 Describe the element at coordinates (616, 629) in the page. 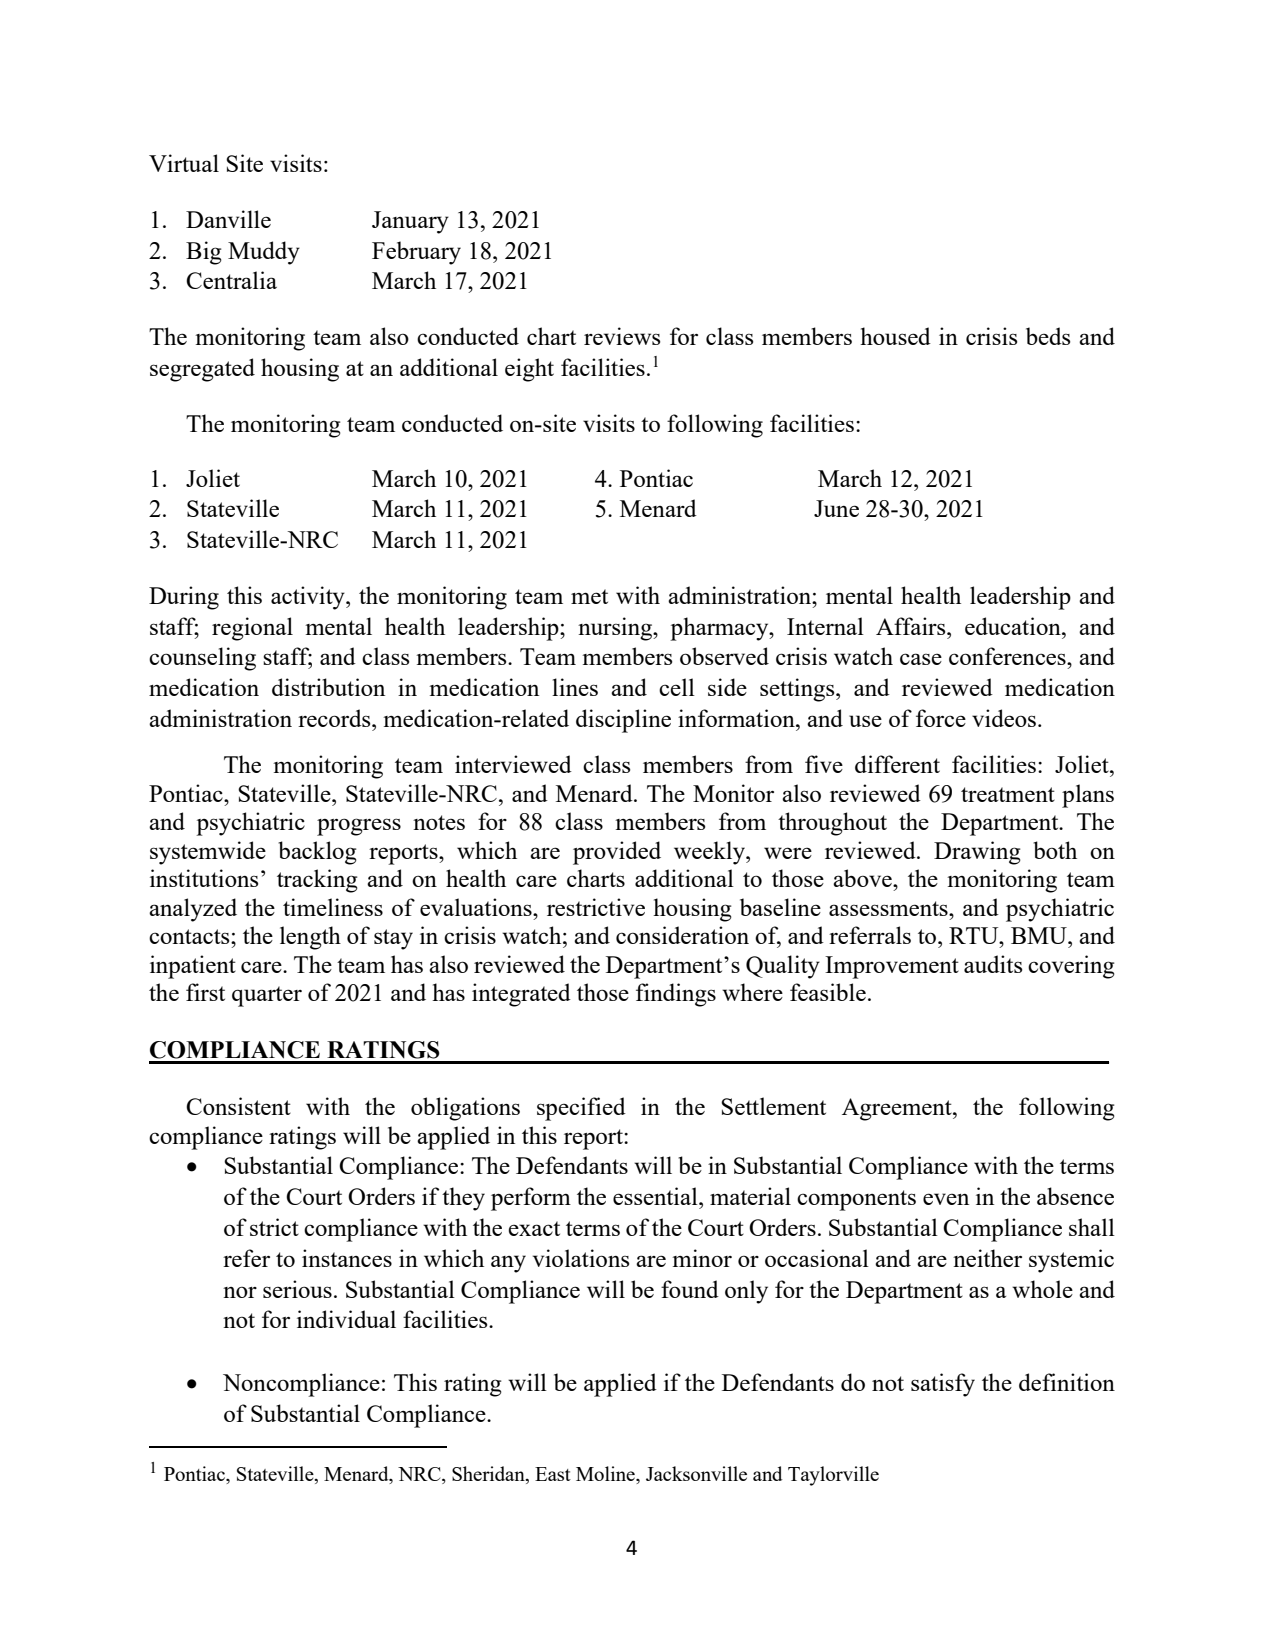

I see `nursing` at that location.
